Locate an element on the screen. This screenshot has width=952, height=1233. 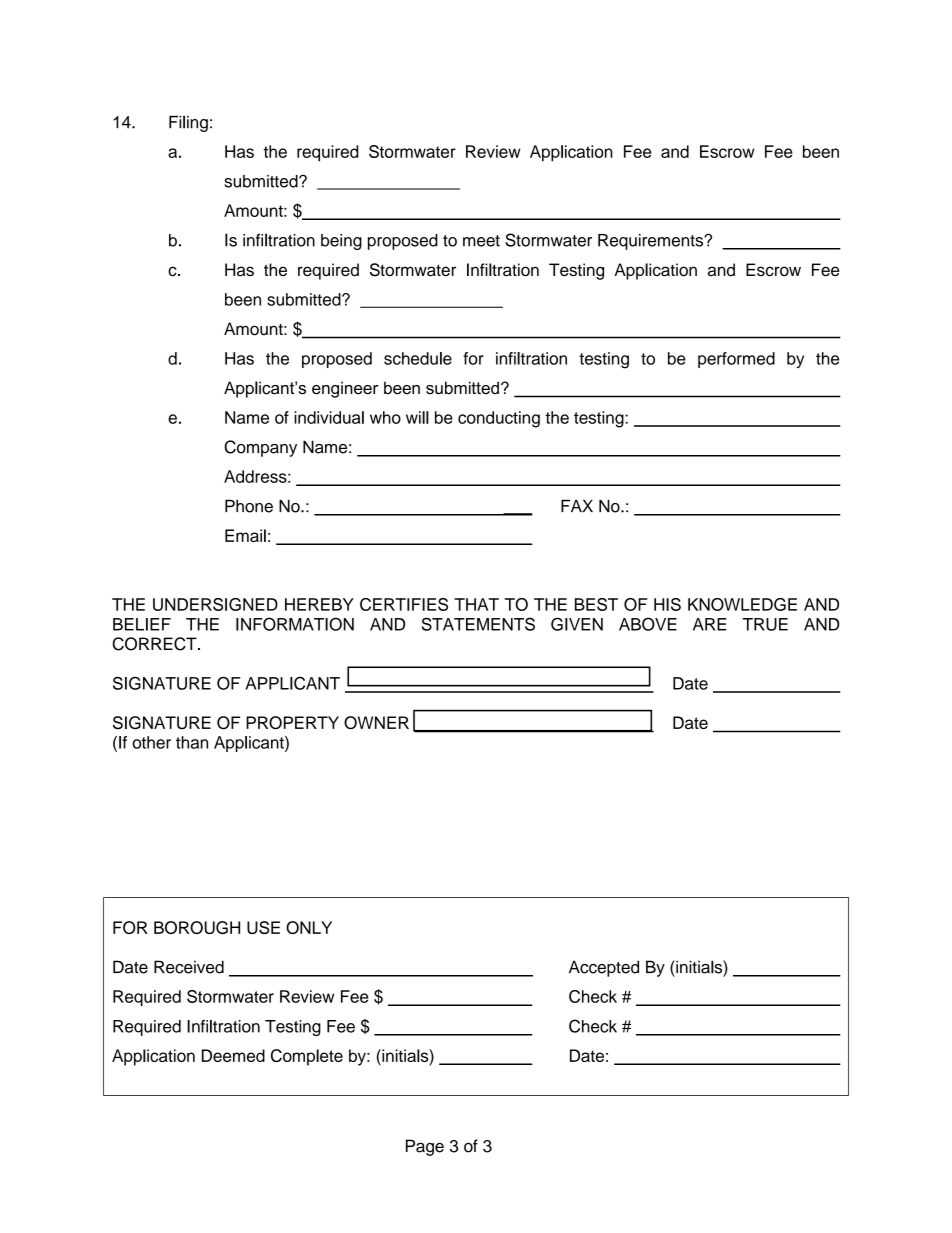
BOROUGH is located at coordinates (197, 927).
